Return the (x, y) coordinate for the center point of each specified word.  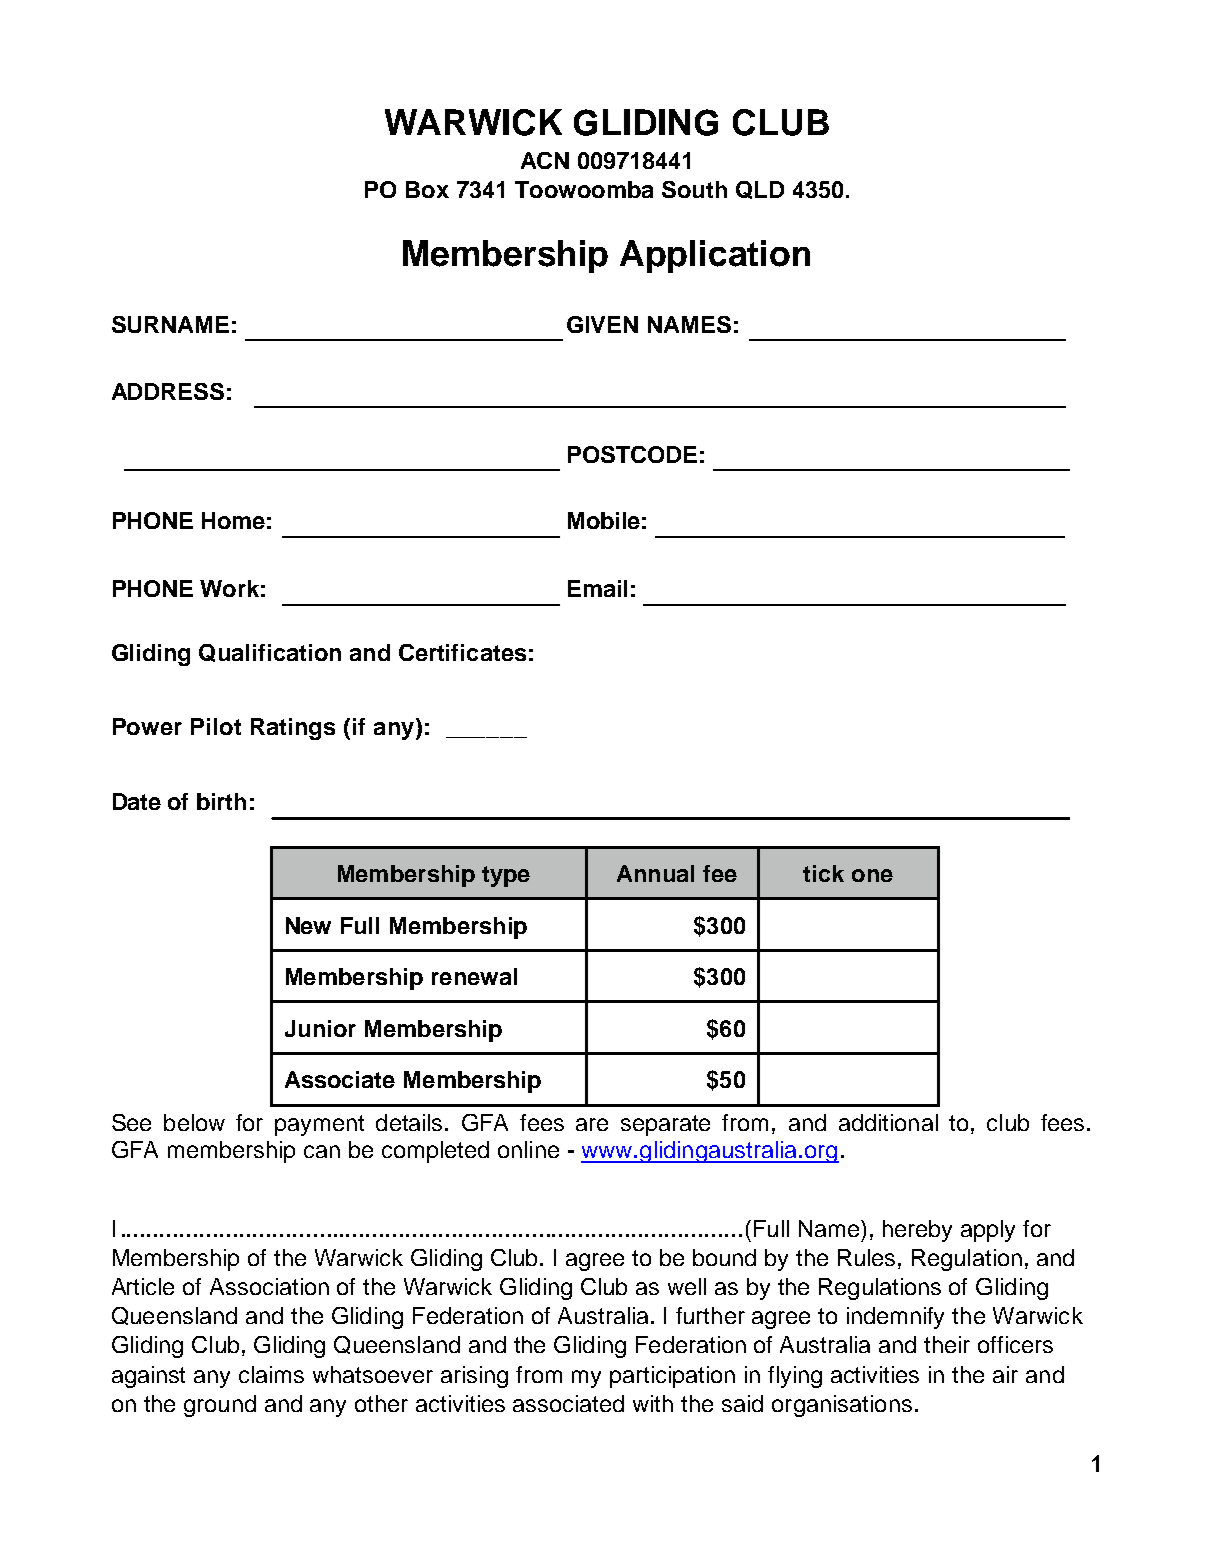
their (947, 1344)
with (653, 1403)
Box (427, 189)
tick (823, 873)
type (506, 876)
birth (221, 801)
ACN (545, 160)
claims (271, 1374)
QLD (760, 190)
